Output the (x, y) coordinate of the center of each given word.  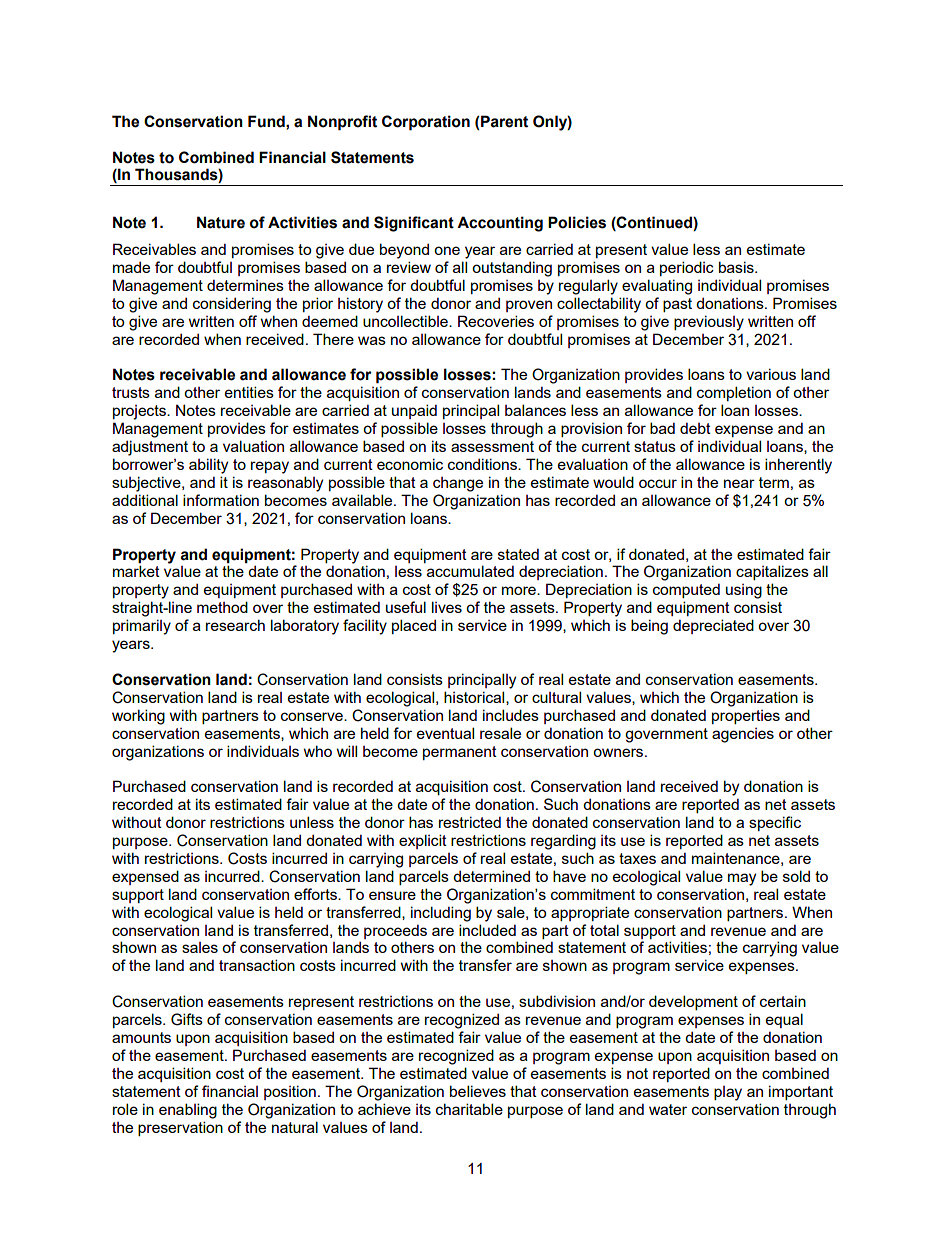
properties (746, 717)
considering (232, 305)
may (742, 879)
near (739, 483)
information (221, 500)
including (441, 914)
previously (709, 323)
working (138, 717)
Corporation (426, 123)
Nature (221, 222)
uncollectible (406, 321)
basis (737, 267)
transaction (257, 965)
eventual (445, 733)
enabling (188, 1111)
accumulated (470, 571)
